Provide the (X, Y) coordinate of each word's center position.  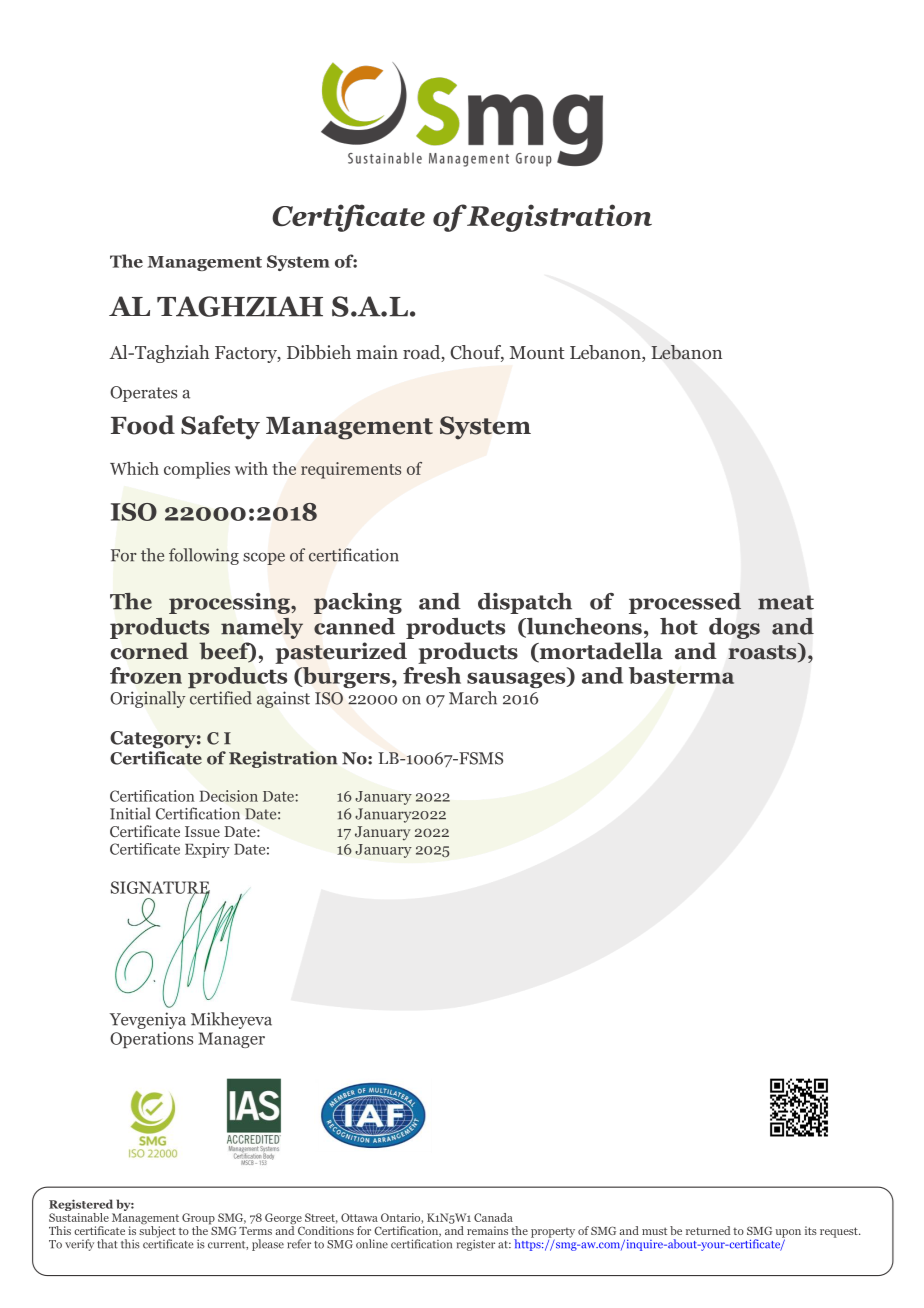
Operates (143, 394)
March (473, 698)
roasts (763, 652)
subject (157, 1232)
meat (786, 602)
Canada (493, 1217)
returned (708, 1230)
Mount (537, 352)
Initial (130, 813)
